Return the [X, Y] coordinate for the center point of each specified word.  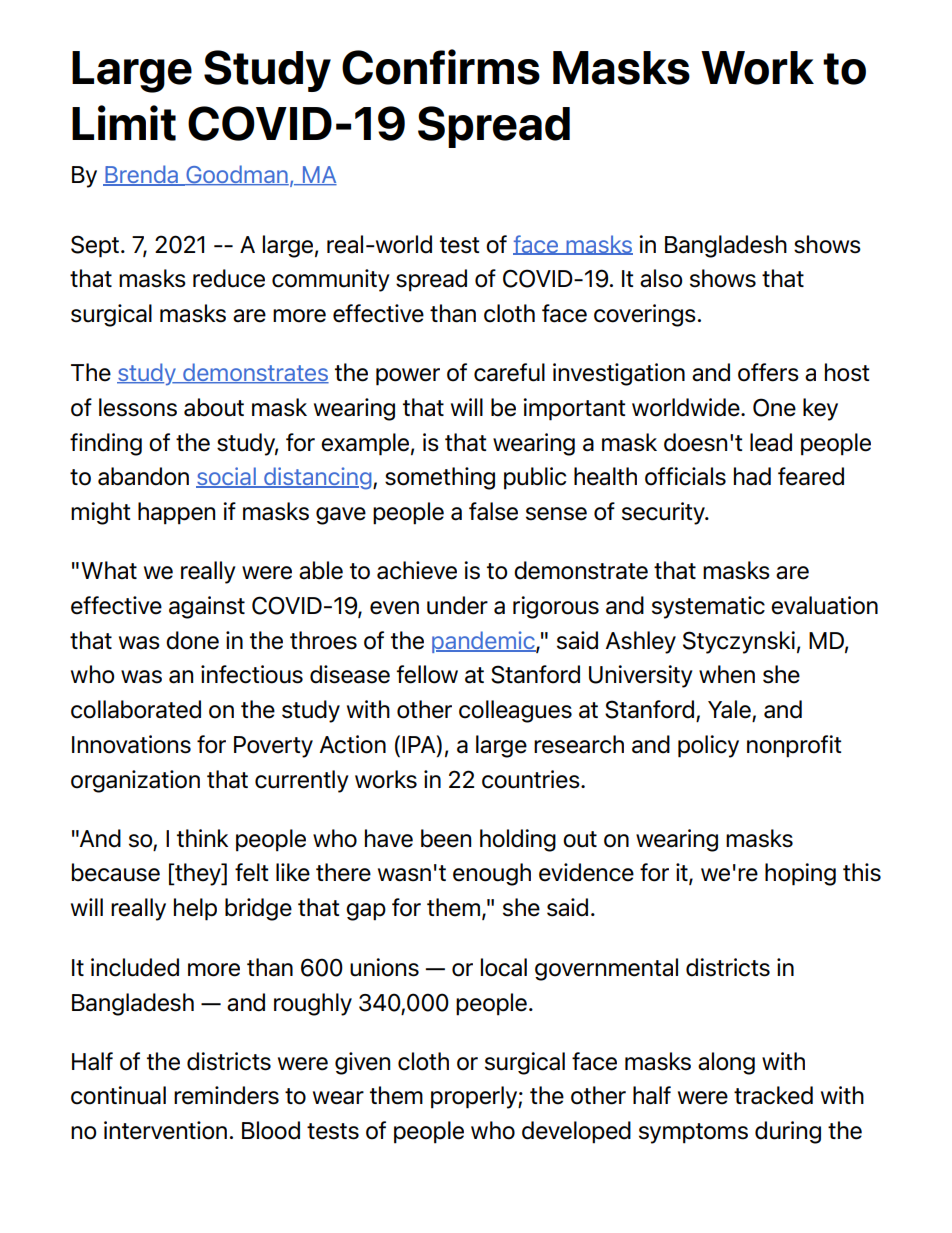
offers [768, 372]
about [214, 407]
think [202, 838]
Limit [124, 123]
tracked [773, 1095]
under [457, 605]
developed [576, 1132]
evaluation [824, 605]
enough [492, 874]
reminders [226, 1095]
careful [509, 372]
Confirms [441, 67]
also [661, 278]
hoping [800, 874]
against [207, 607]
